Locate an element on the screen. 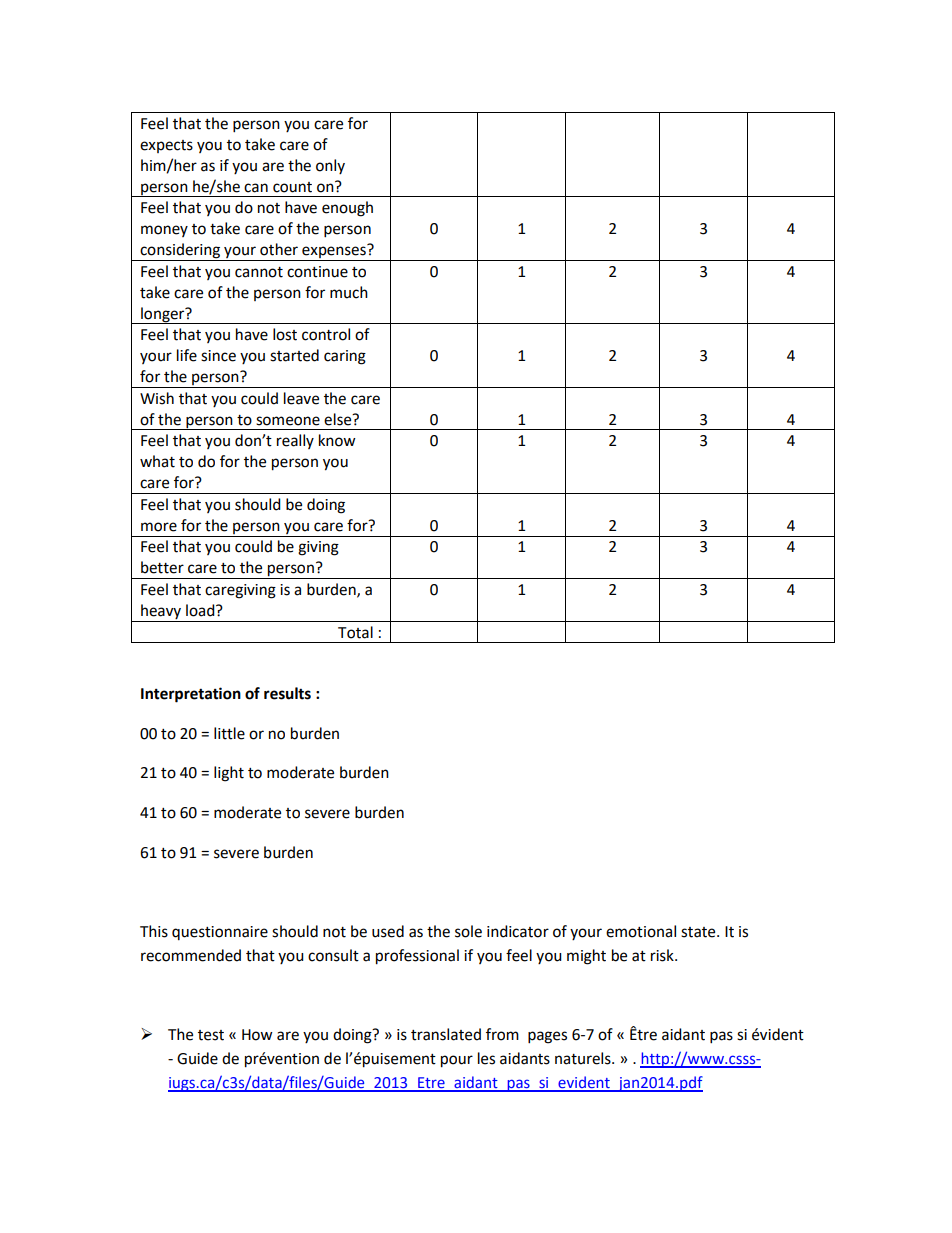 The image size is (952, 1233). test is located at coordinates (211, 1035).
